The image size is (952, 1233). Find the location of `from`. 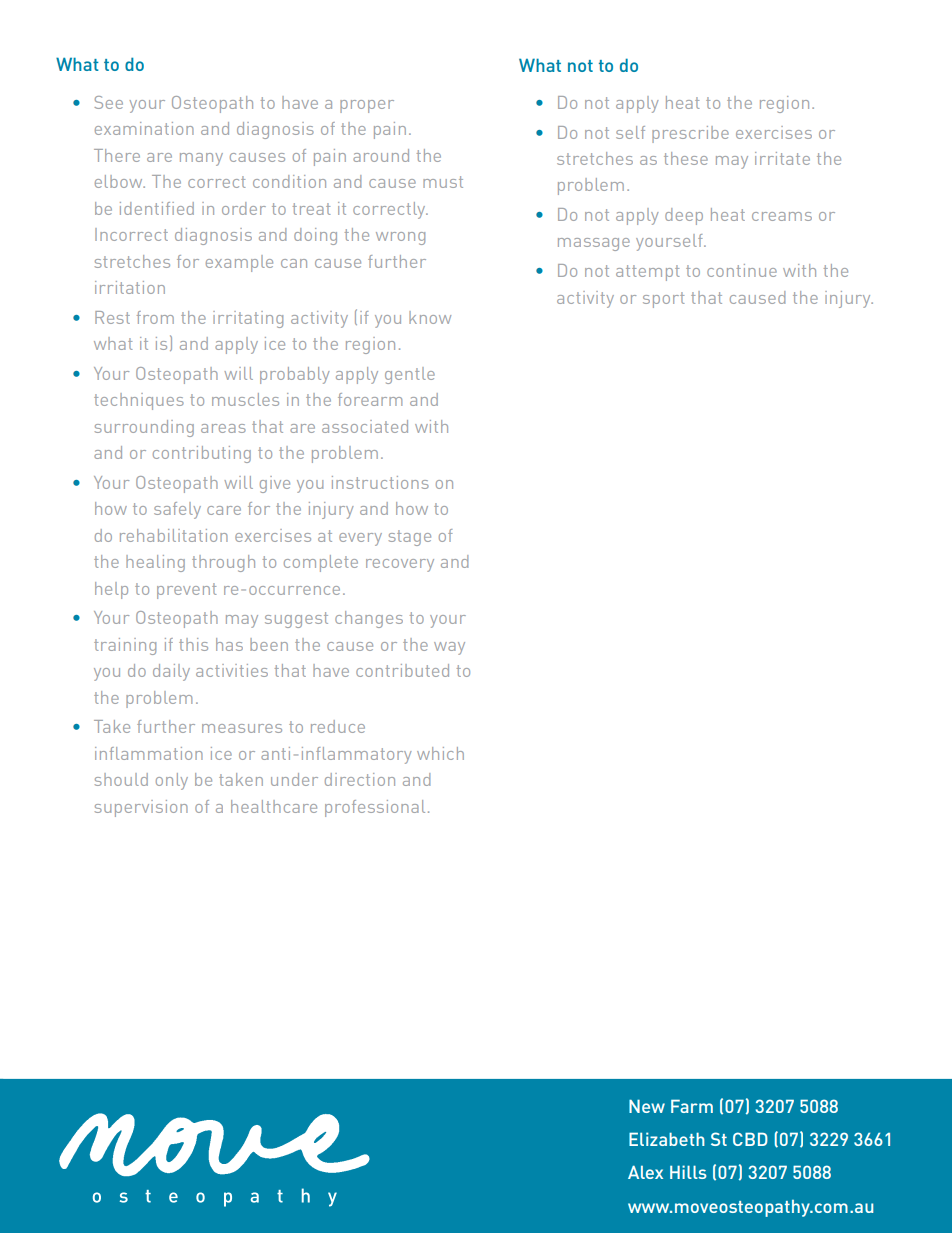

from is located at coordinates (155, 317).
